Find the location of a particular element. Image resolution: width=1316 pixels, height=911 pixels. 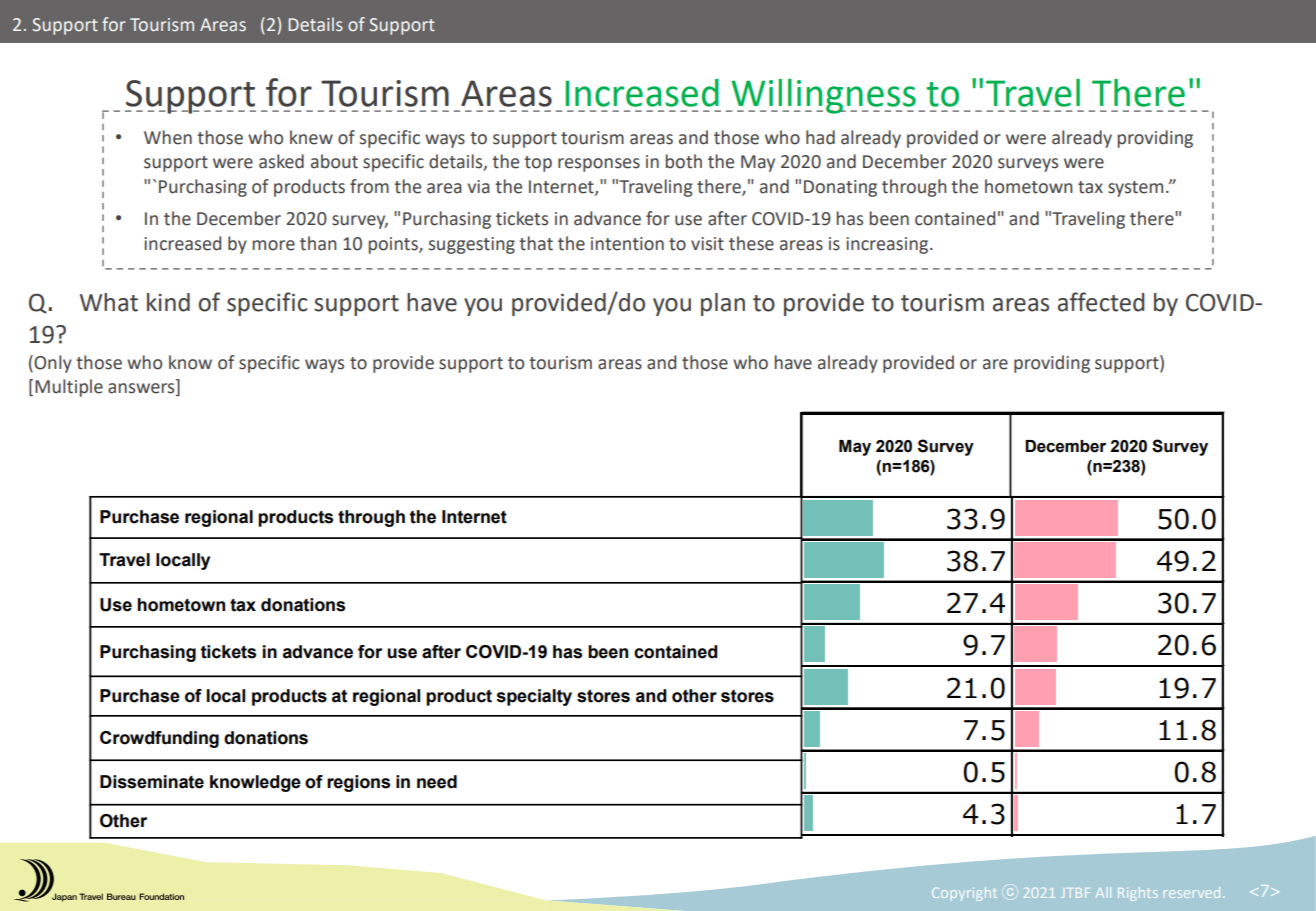

plan is located at coordinates (723, 304).
